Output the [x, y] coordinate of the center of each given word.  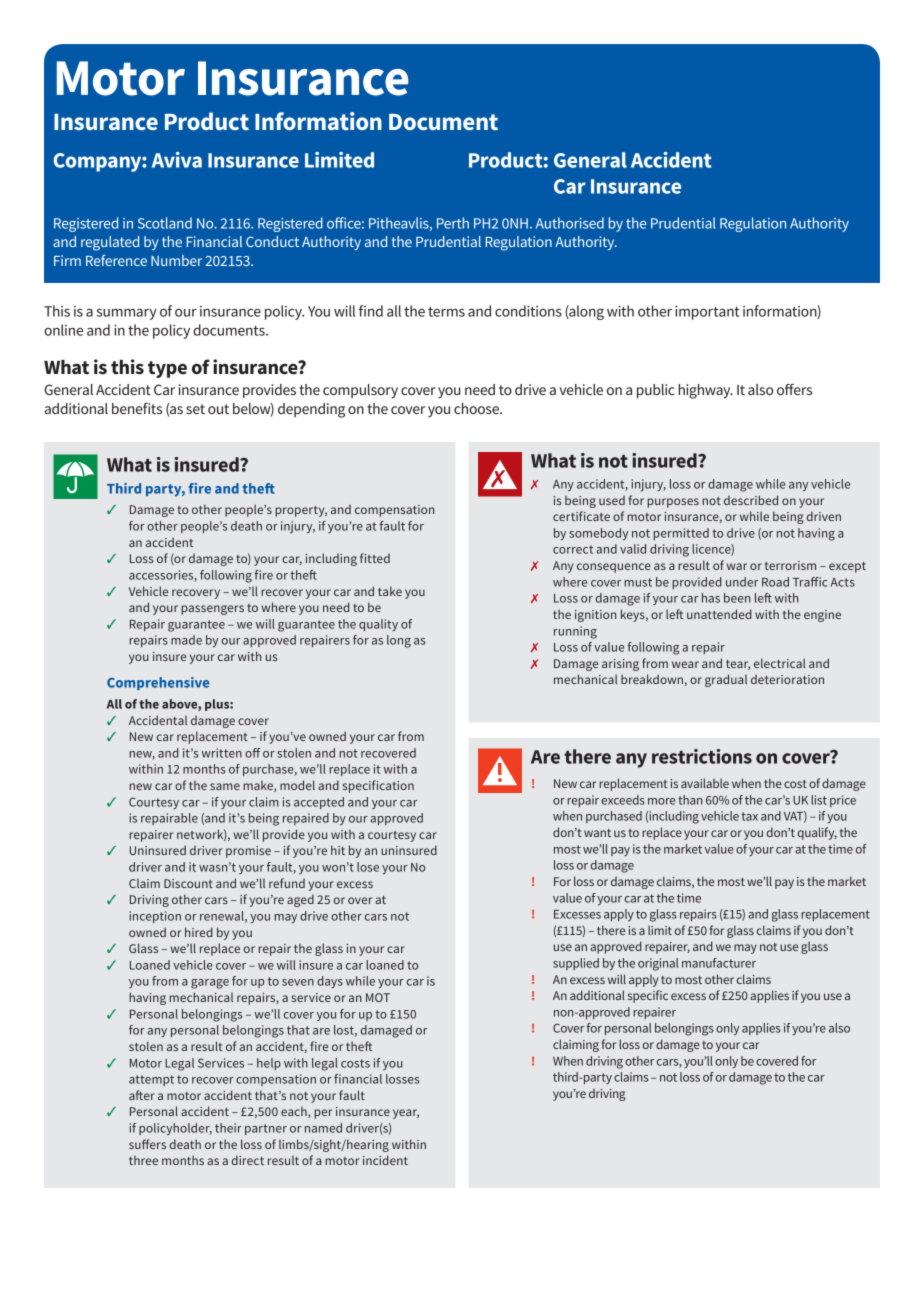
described [751, 500]
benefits [137, 408]
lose [368, 867]
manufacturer [719, 963]
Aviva [177, 160]
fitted [375, 558]
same [225, 786]
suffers [147, 1144]
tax [749, 816]
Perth [453, 223]
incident [385, 1160]
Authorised [570, 223]
